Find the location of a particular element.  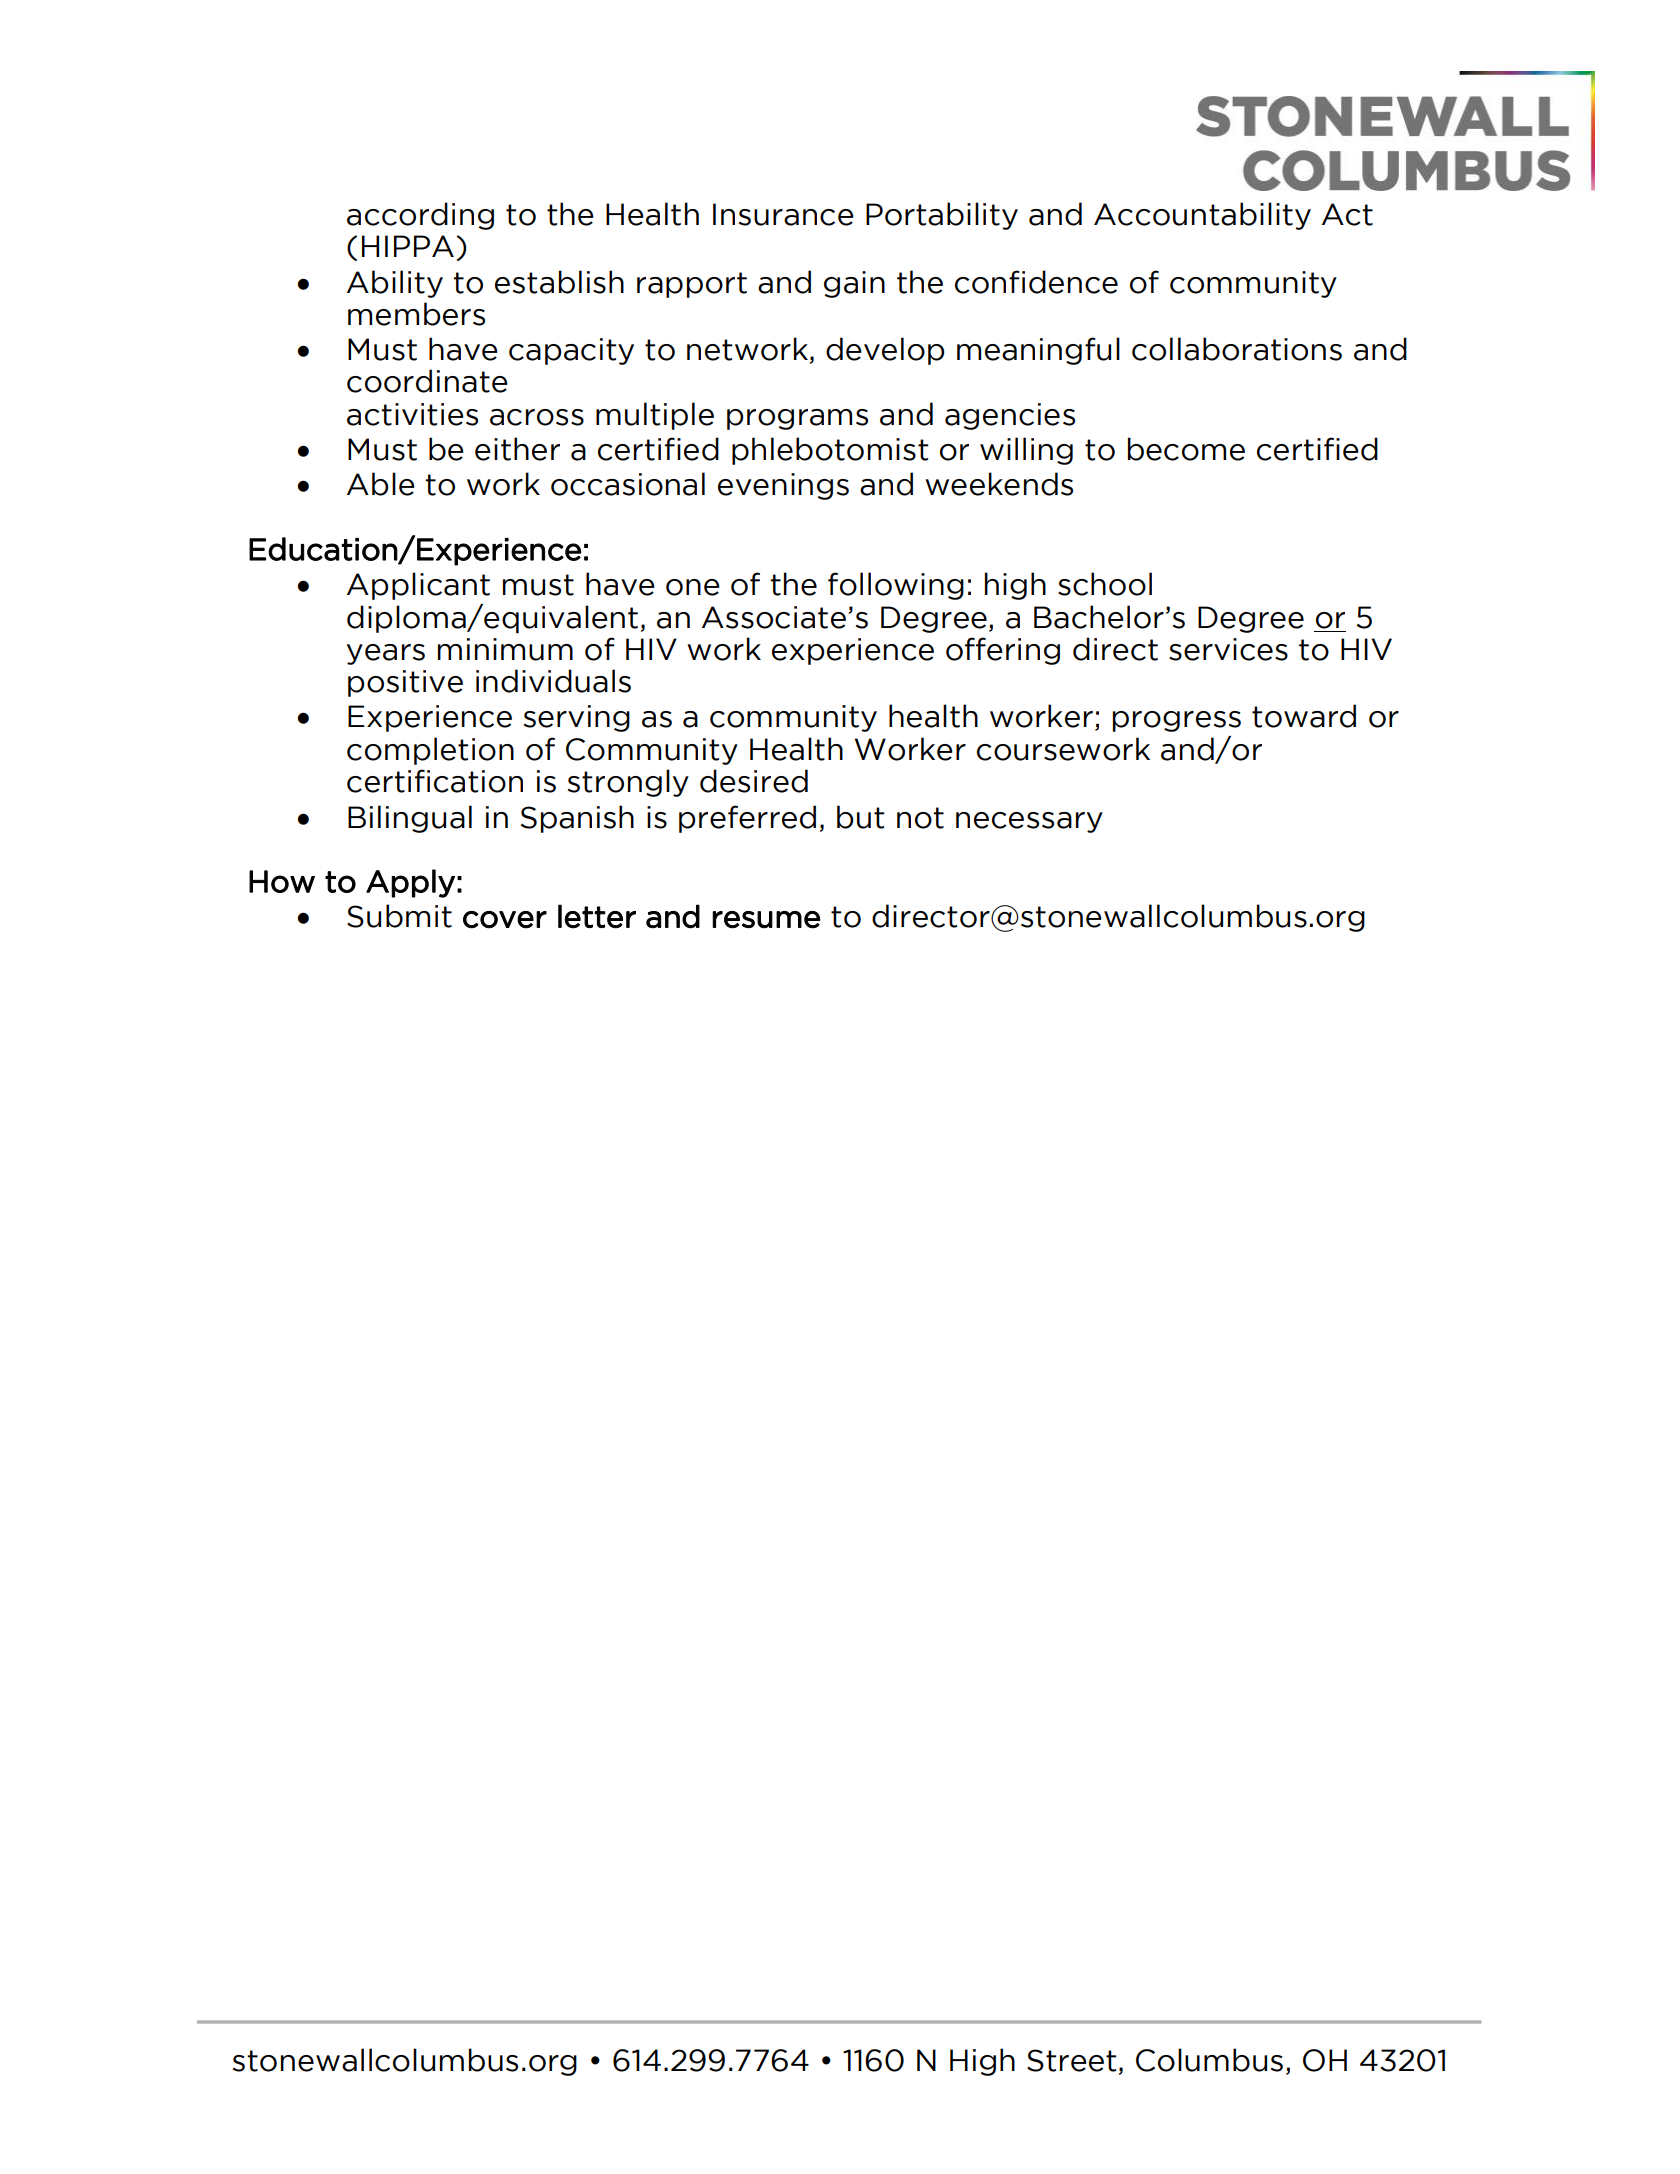

letter is located at coordinates (597, 916).
